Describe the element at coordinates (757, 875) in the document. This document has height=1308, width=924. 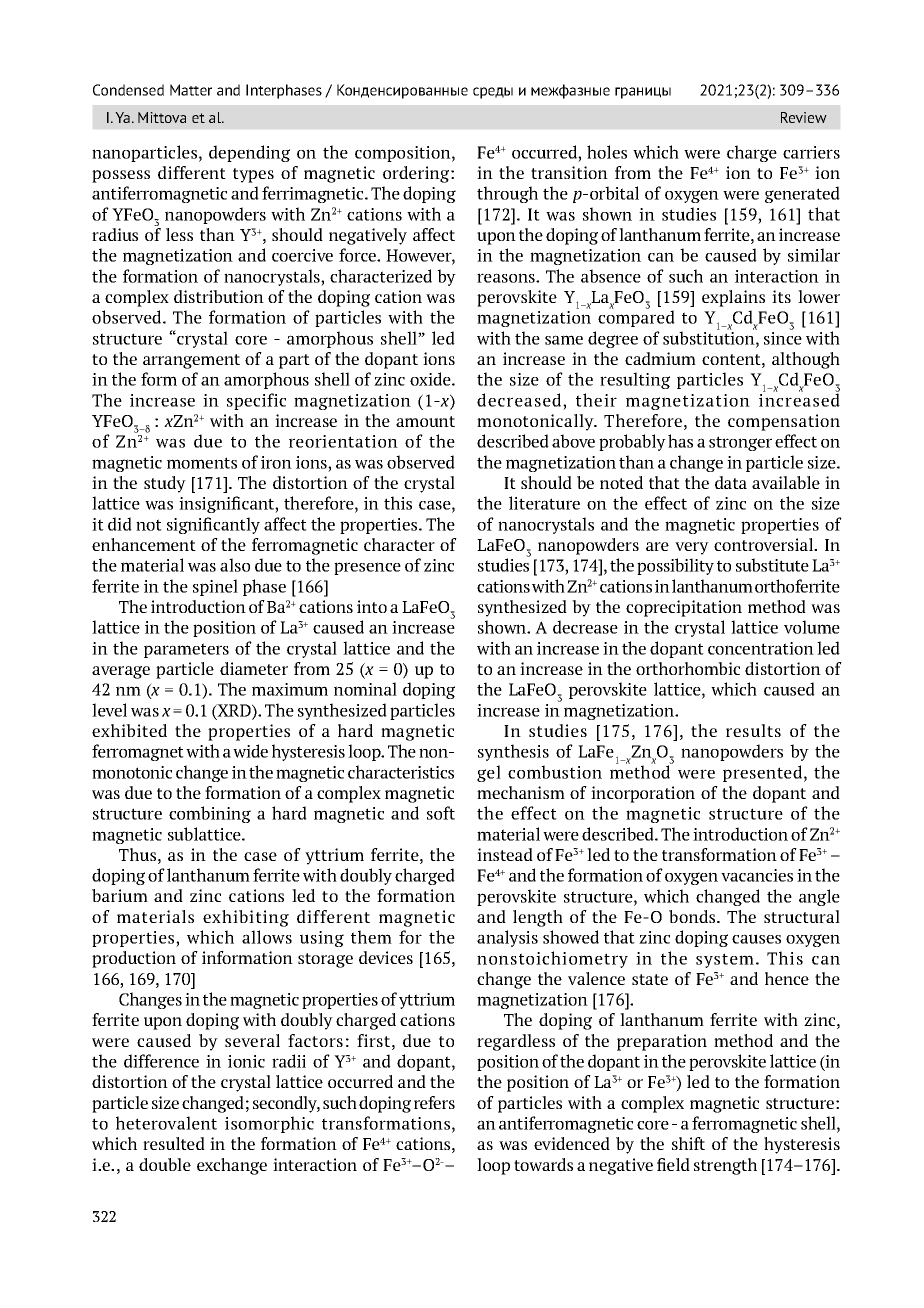
I see `vacancies` at that location.
